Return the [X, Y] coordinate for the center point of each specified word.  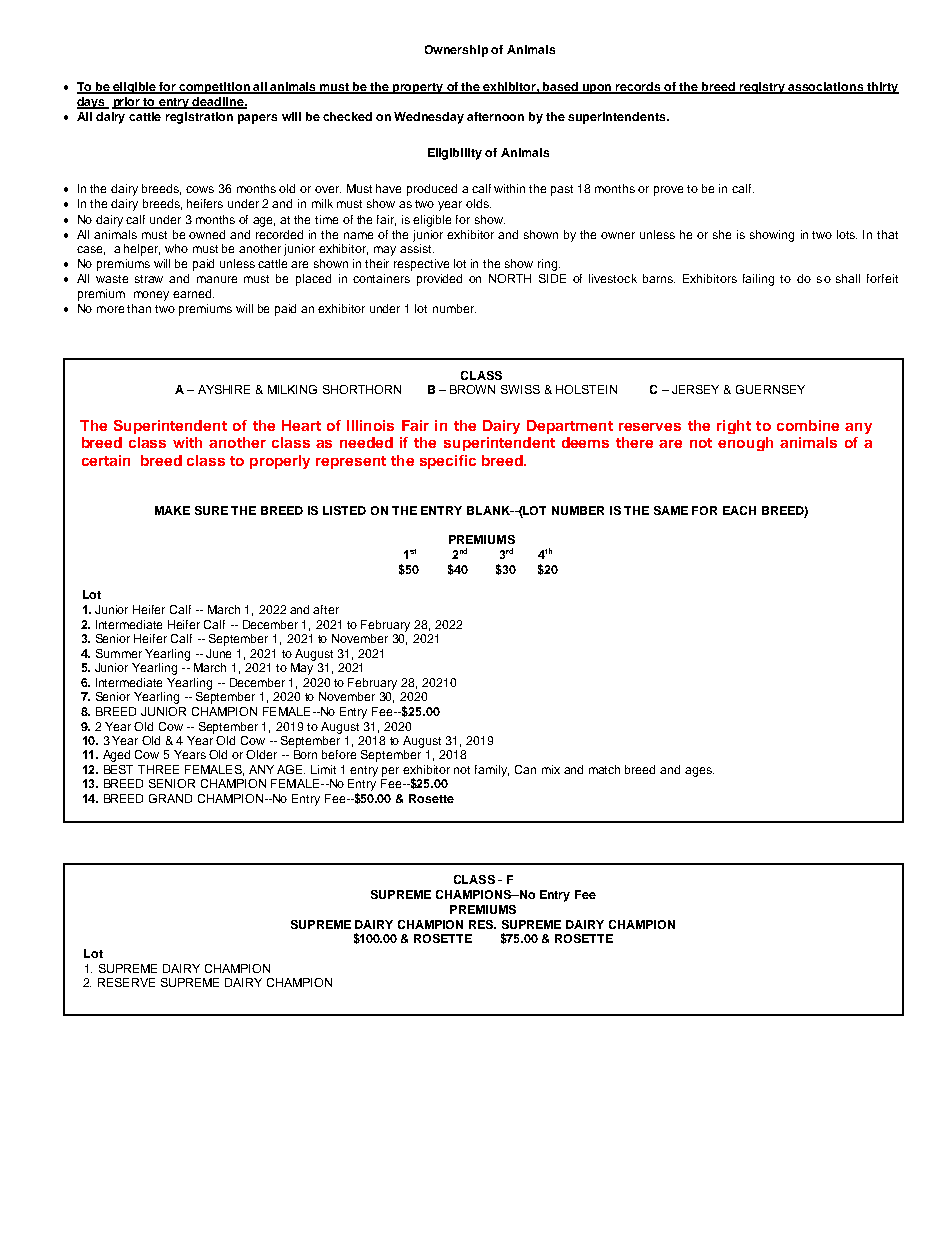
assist [417, 248]
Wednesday [429, 118]
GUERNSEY [770, 389]
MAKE [172, 510]
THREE [158, 769]
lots [847, 234]
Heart [301, 425]
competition [215, 88]
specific [448, 462]
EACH [739, 510]
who [176, 248]
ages [699, 772]
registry [762, 88]
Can [525, 769]
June [218, 653]
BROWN [472, 389]
